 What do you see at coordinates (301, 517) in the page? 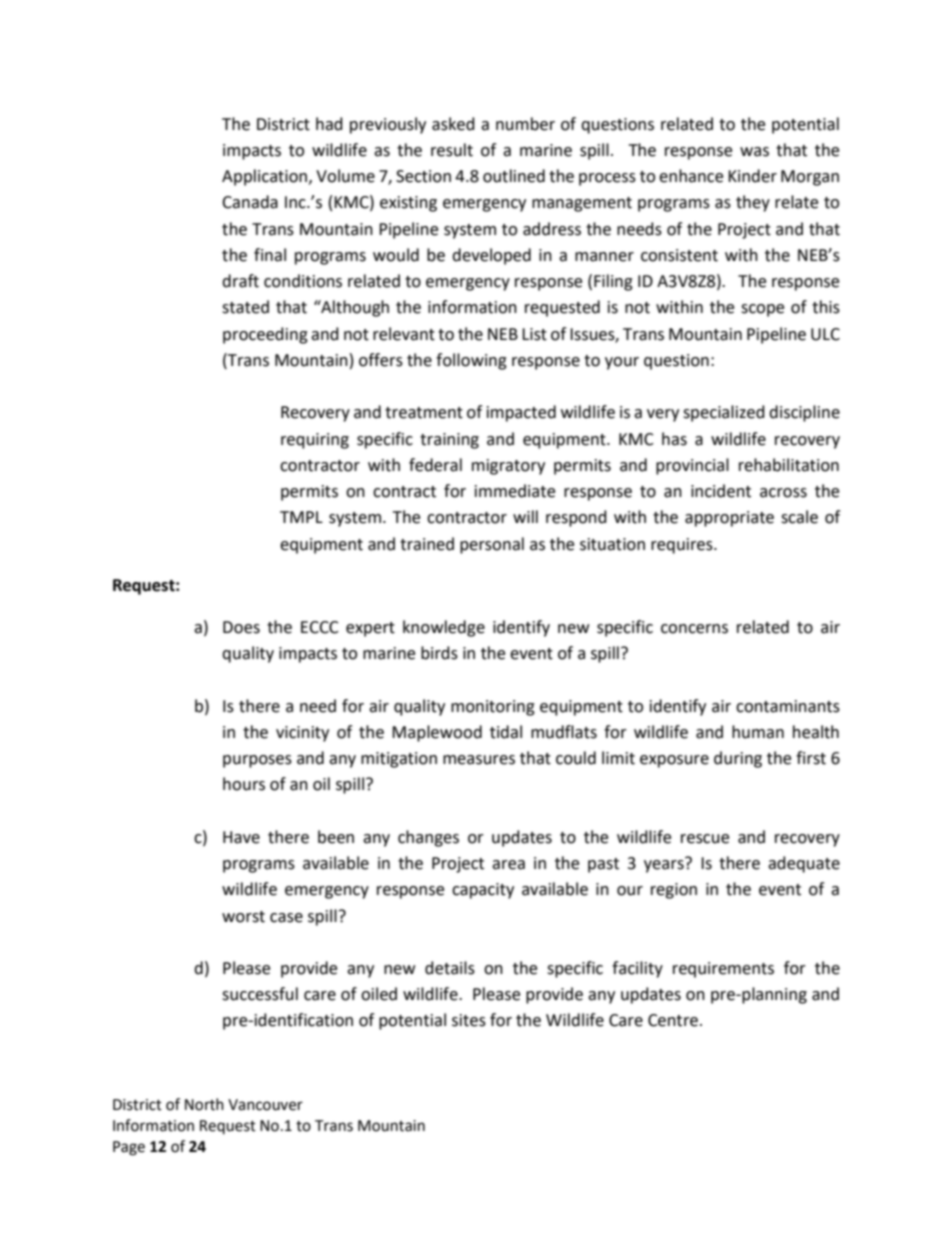
I see `TMPL` at bounding box center [301, 517].
